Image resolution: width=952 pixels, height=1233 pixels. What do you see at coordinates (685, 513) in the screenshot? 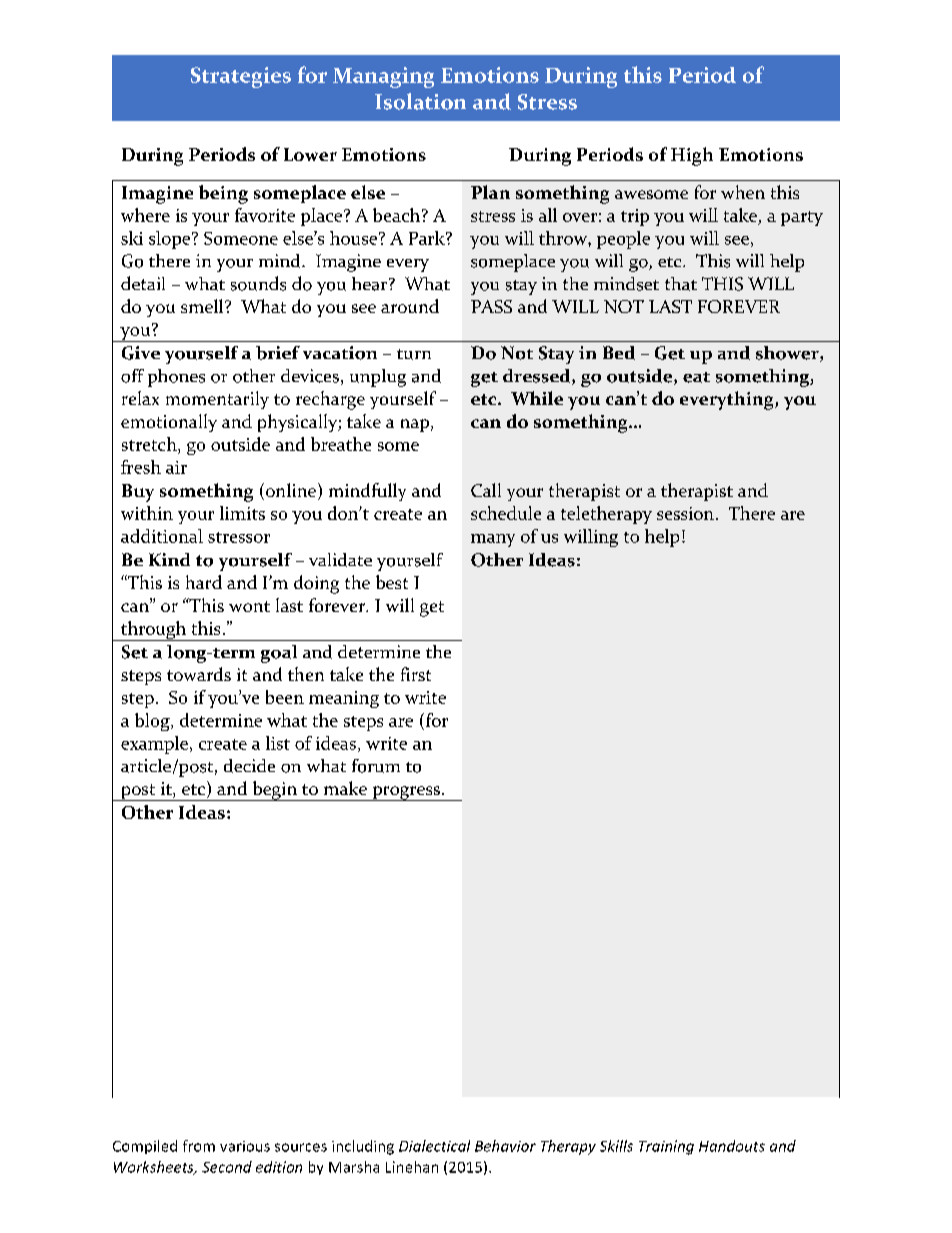
I see `session` at bounding box center [685, 513].
